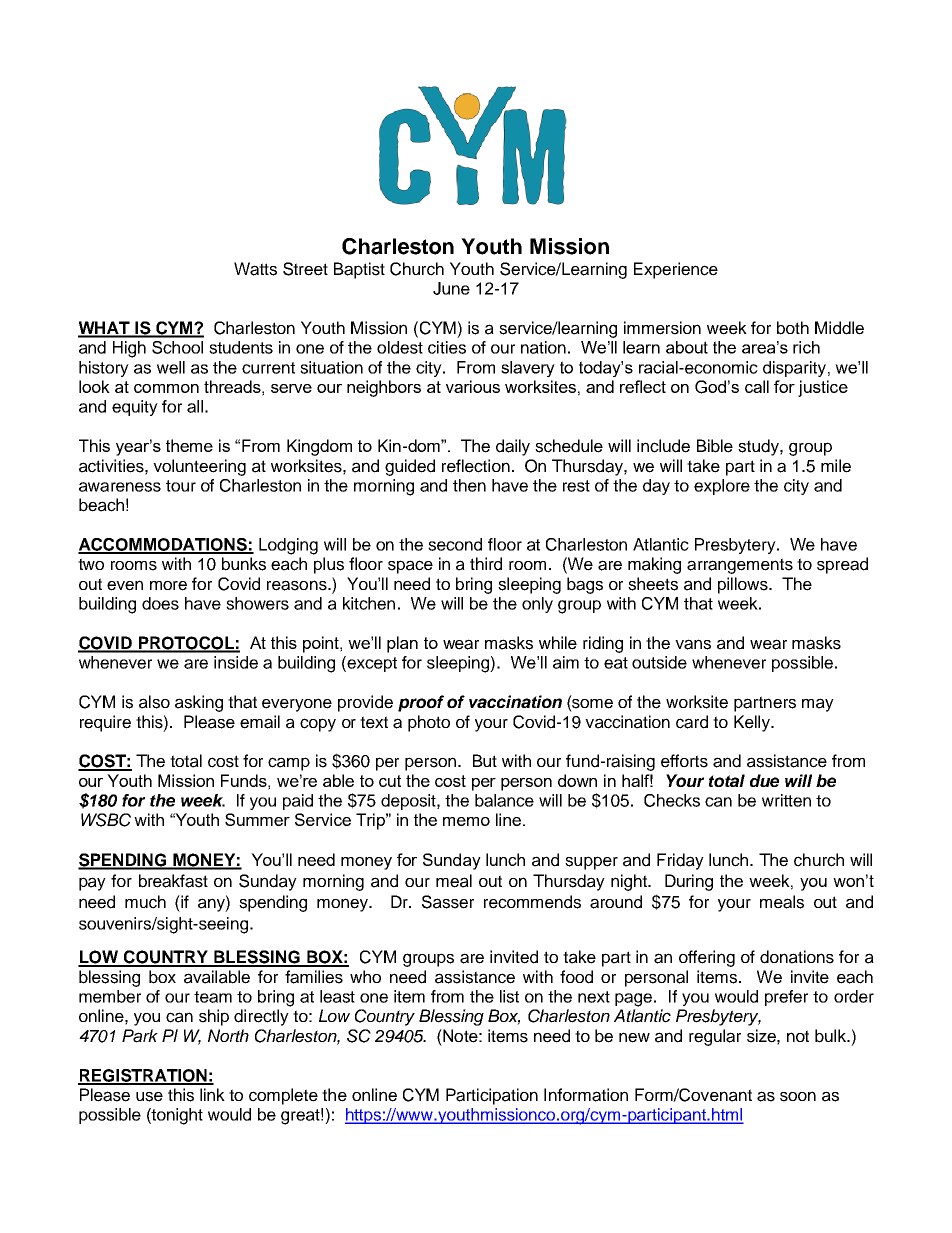 The image size is (952, 1233). What do you see at coordinates (740, 566) in the document?
I see `arrangements` at bounding box center [740, 566].
